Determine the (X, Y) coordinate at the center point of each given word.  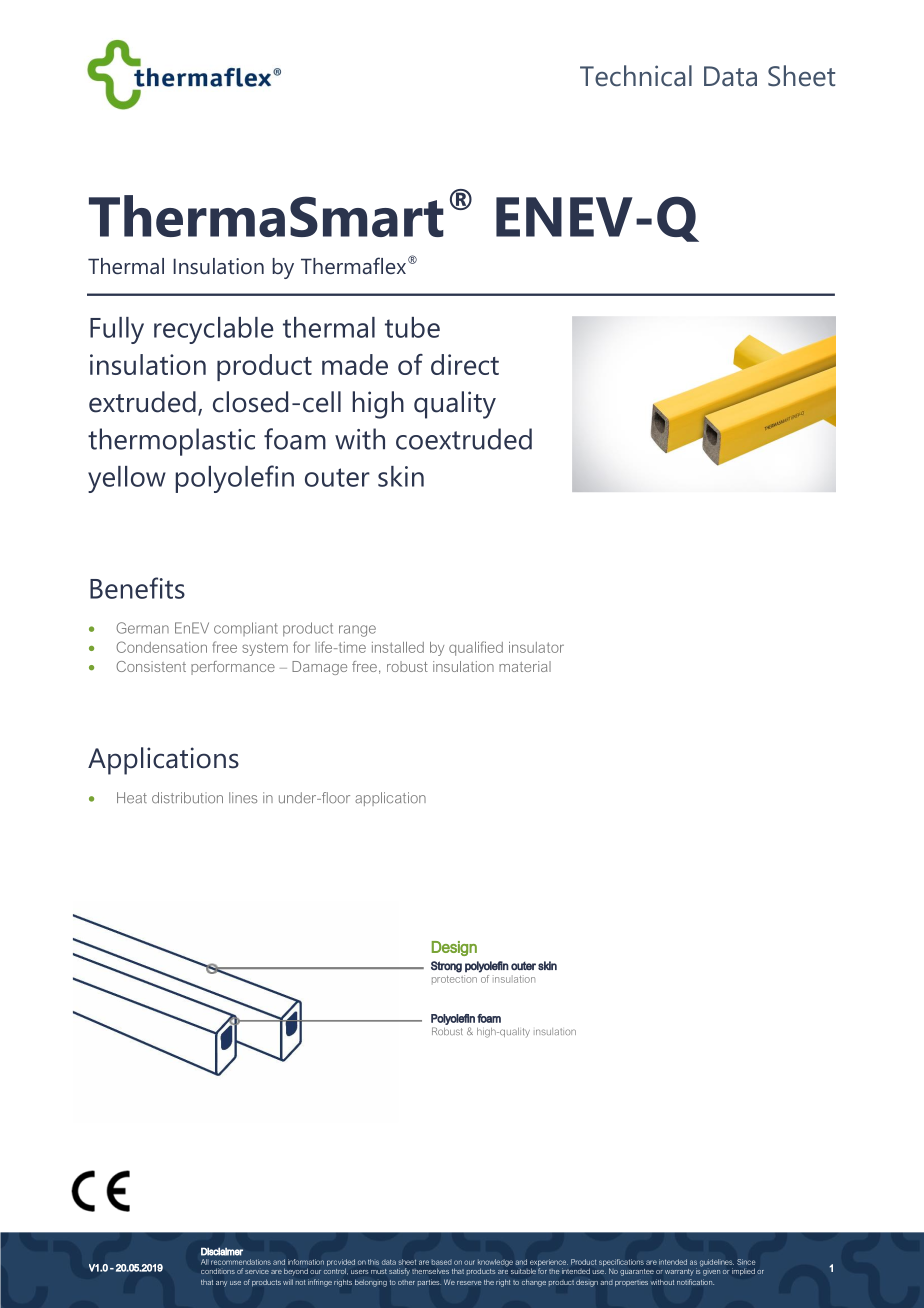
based (442, 1262)
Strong (446, 967)
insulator (536, 647)
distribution (187, 798)
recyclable (213, 330)
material (525, 666)
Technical (636, 76)
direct (465, 364)
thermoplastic (171, 442)
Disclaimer (222, 1252)
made (355, 364)
